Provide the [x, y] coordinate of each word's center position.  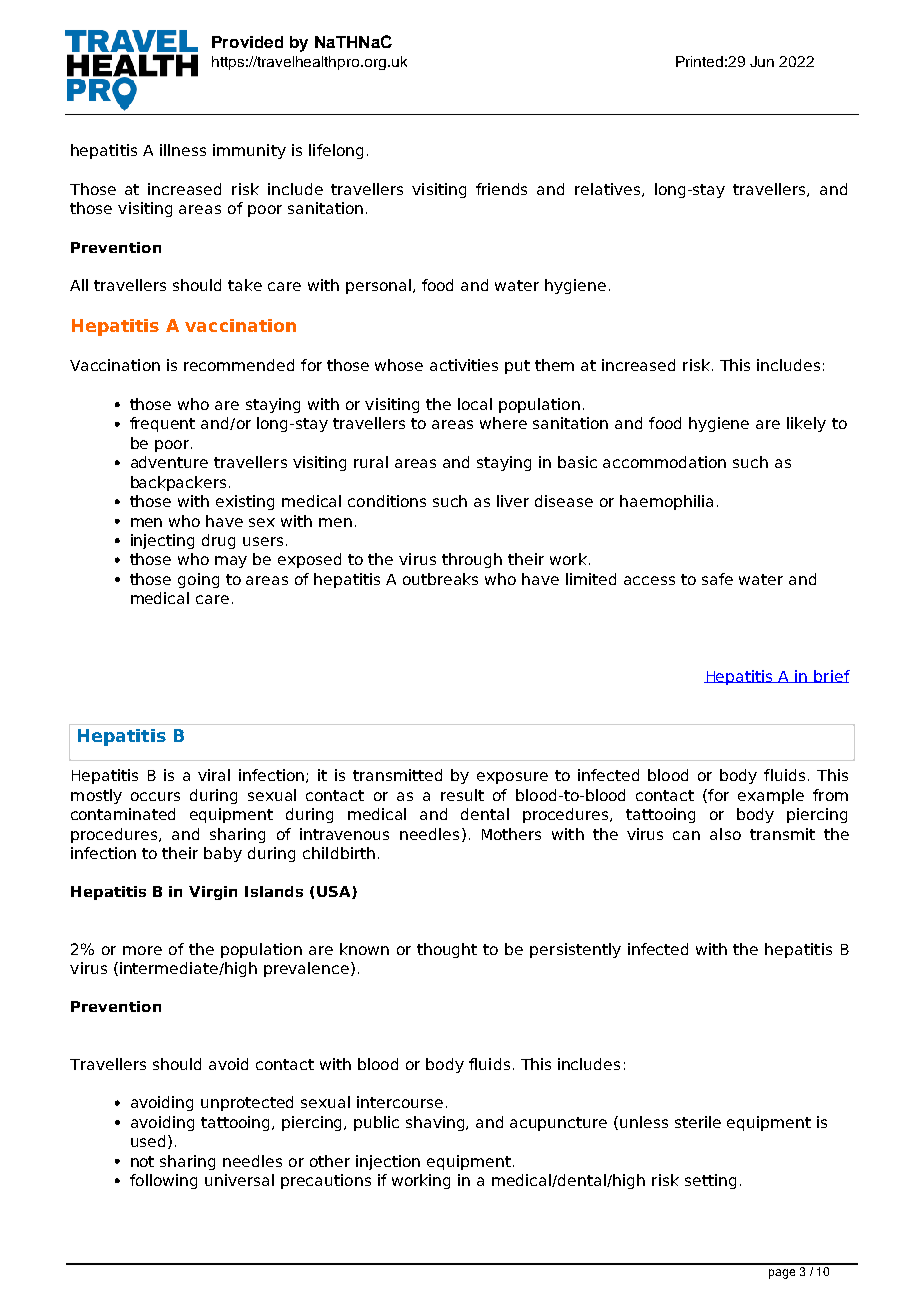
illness [183, 150]
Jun [762, 61]
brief [831, 676]
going [198, 580]
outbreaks [440, 579]
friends [501, 189]
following [163, 1181]
